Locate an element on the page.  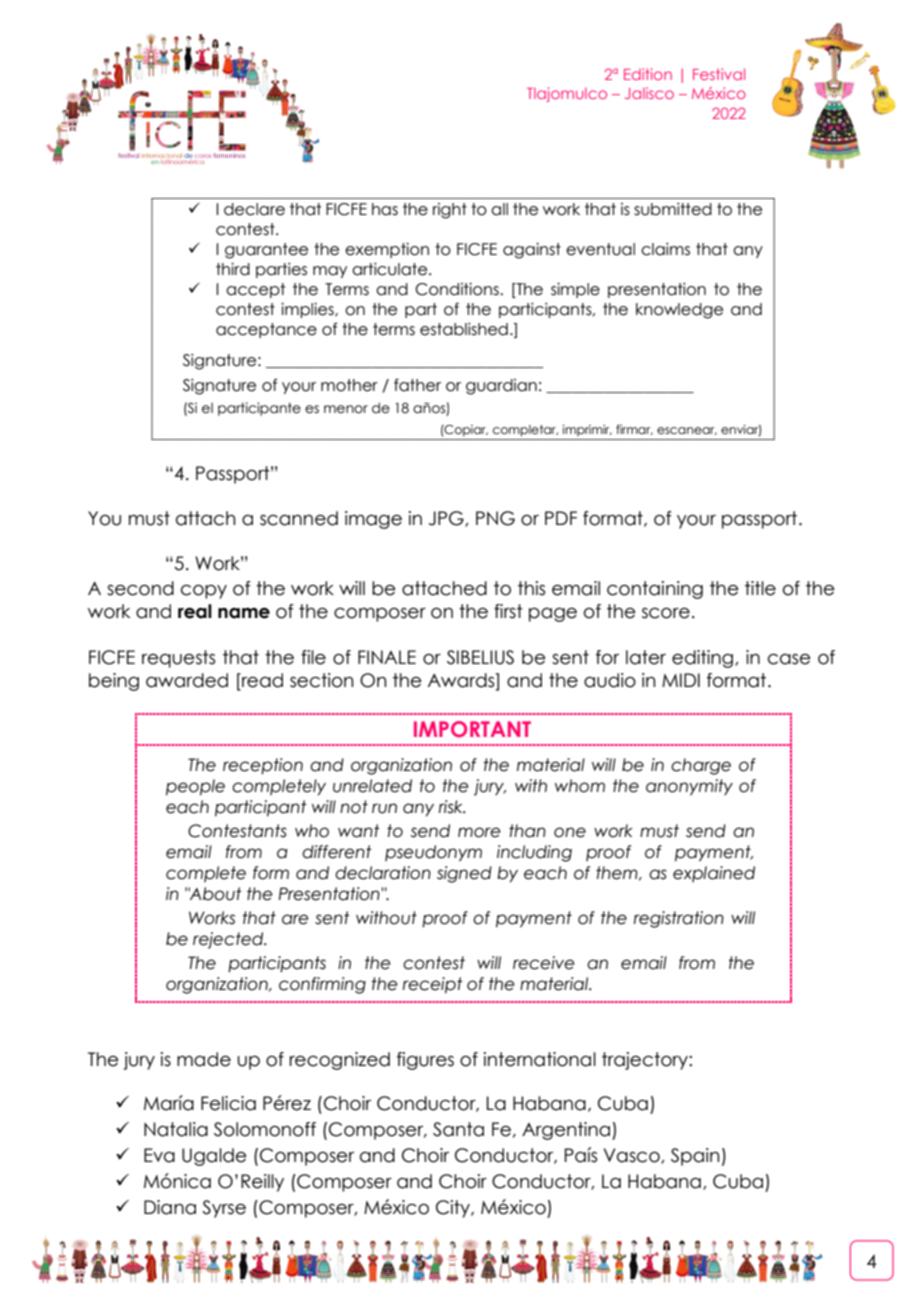
imprimir is located at coordinates (587, 430).
